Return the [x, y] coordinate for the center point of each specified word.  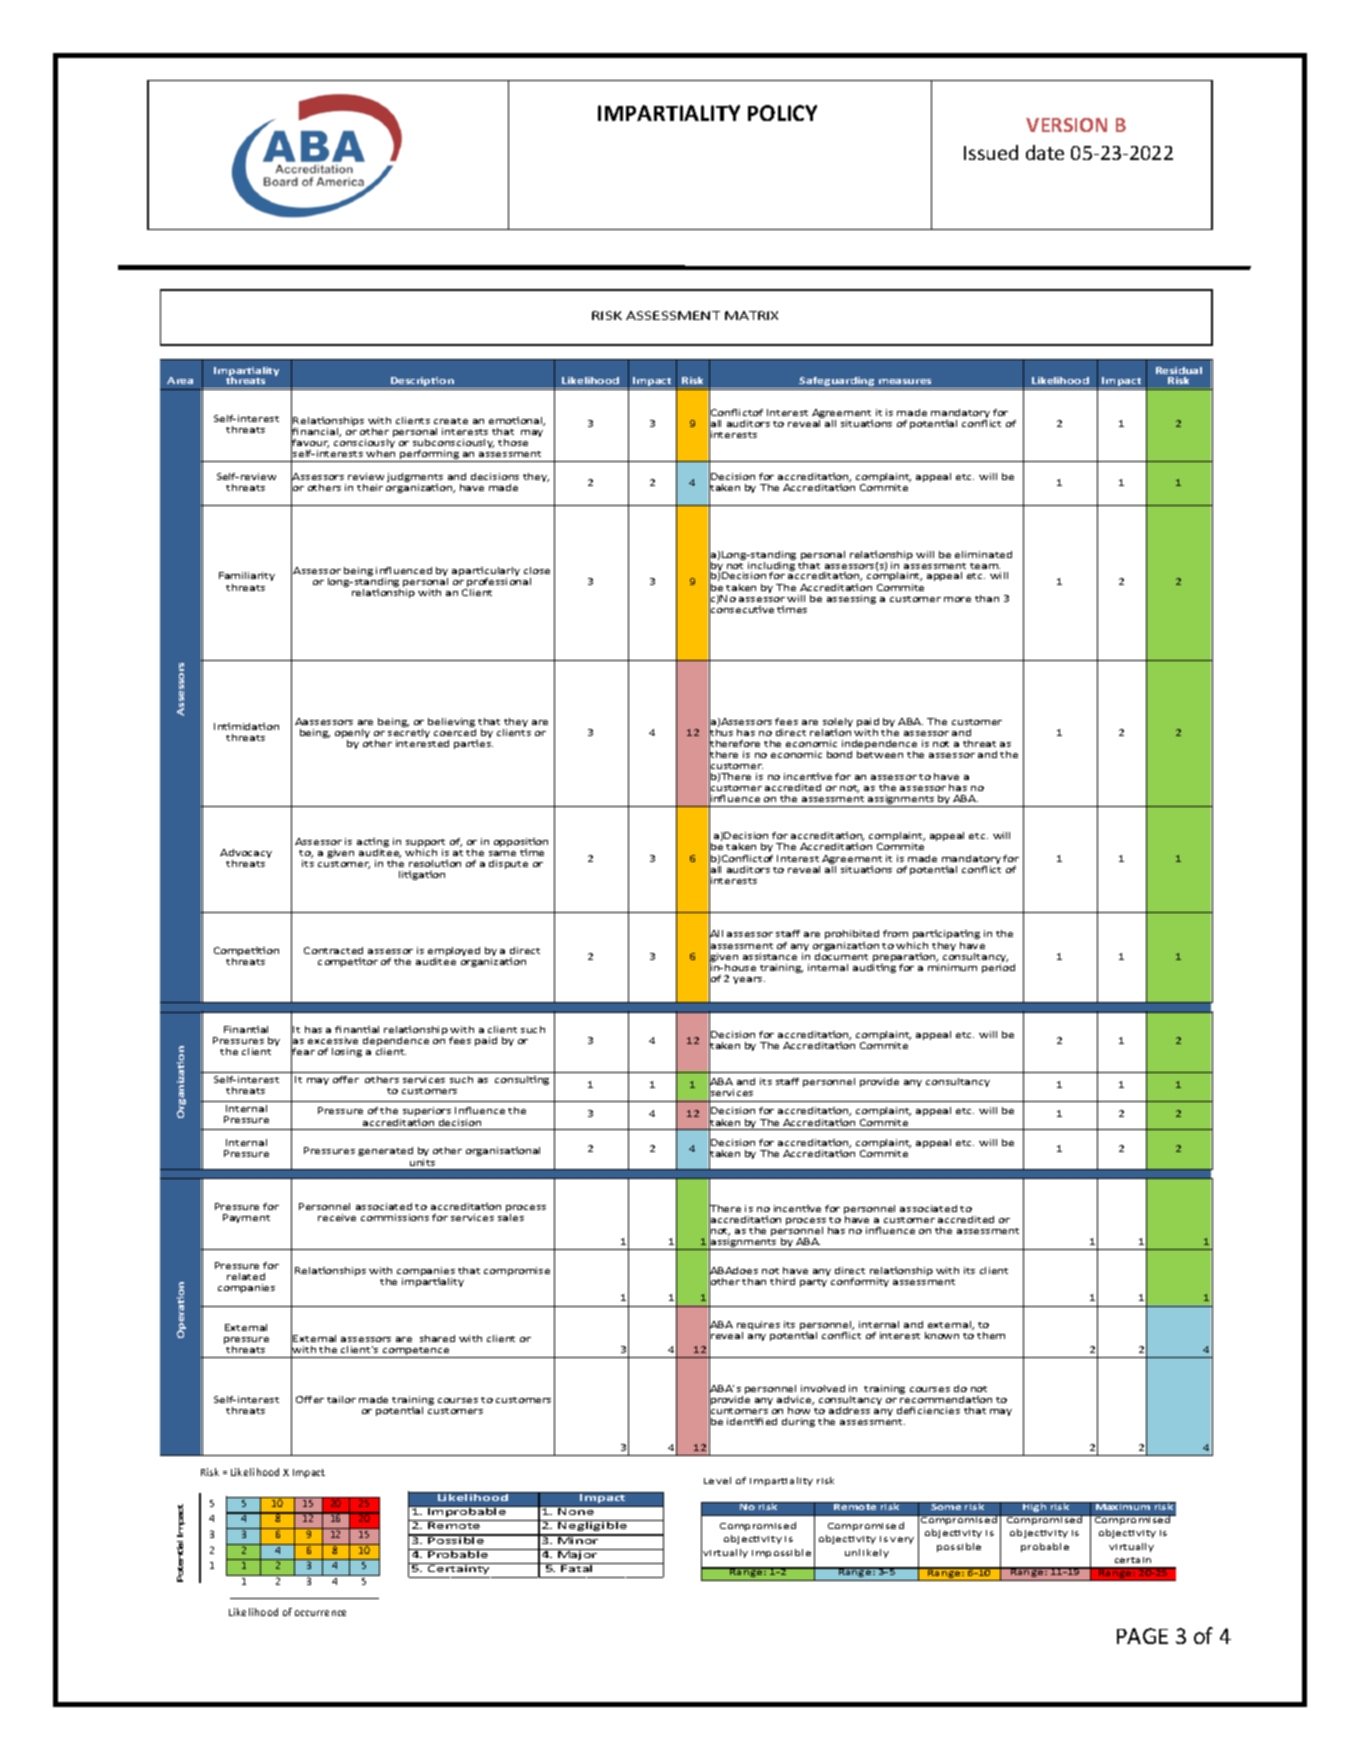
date [1045, 152]
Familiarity [247, 576]
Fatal [577, 1567]
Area [180, 380]
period [998, 968]
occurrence [320, 1613]
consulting [522, 1080]
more [957, 599]
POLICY [782, 113]
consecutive [741, 610]
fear [303, 1052]
